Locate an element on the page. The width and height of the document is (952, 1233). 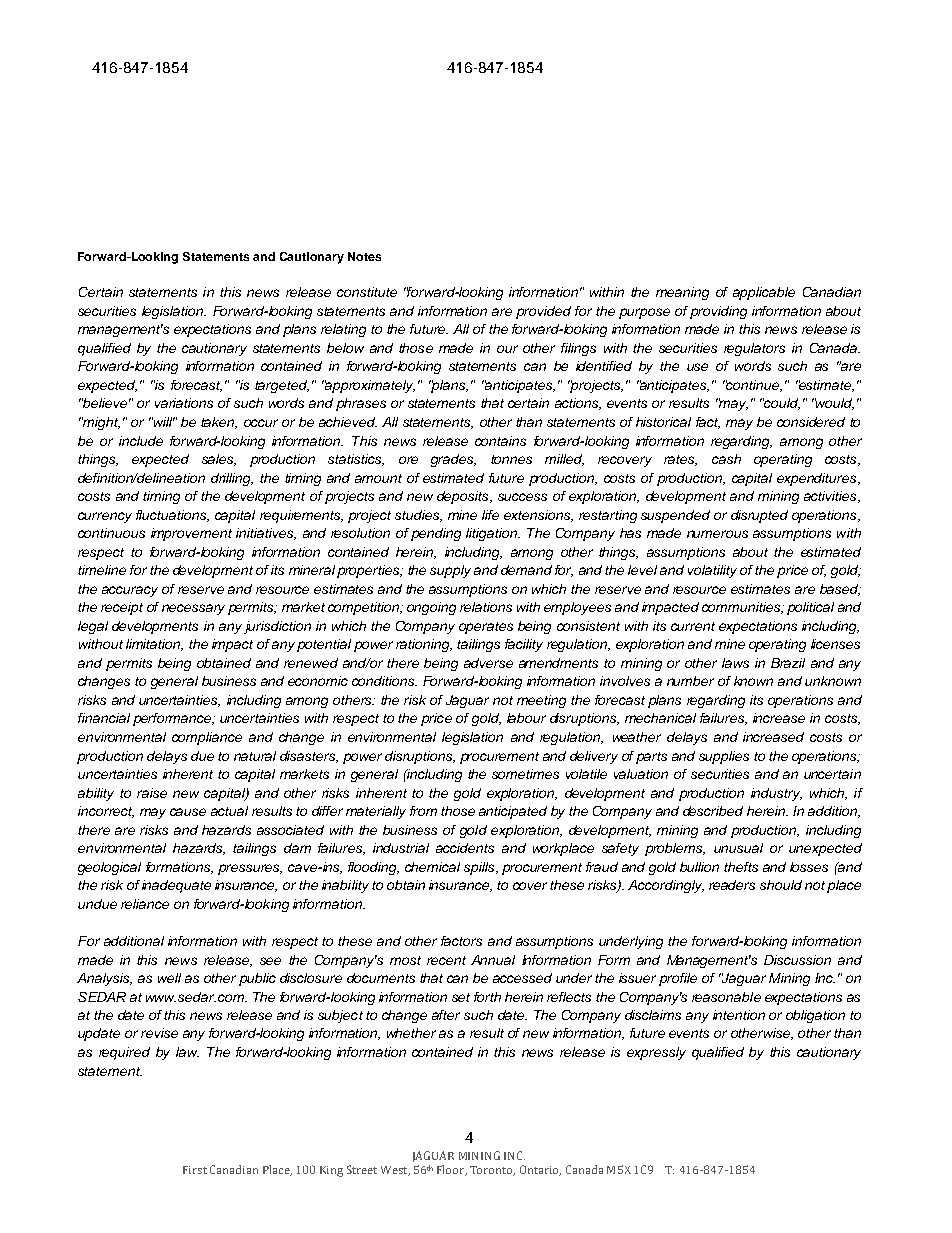
relating is located at coordinates (343, 330).
